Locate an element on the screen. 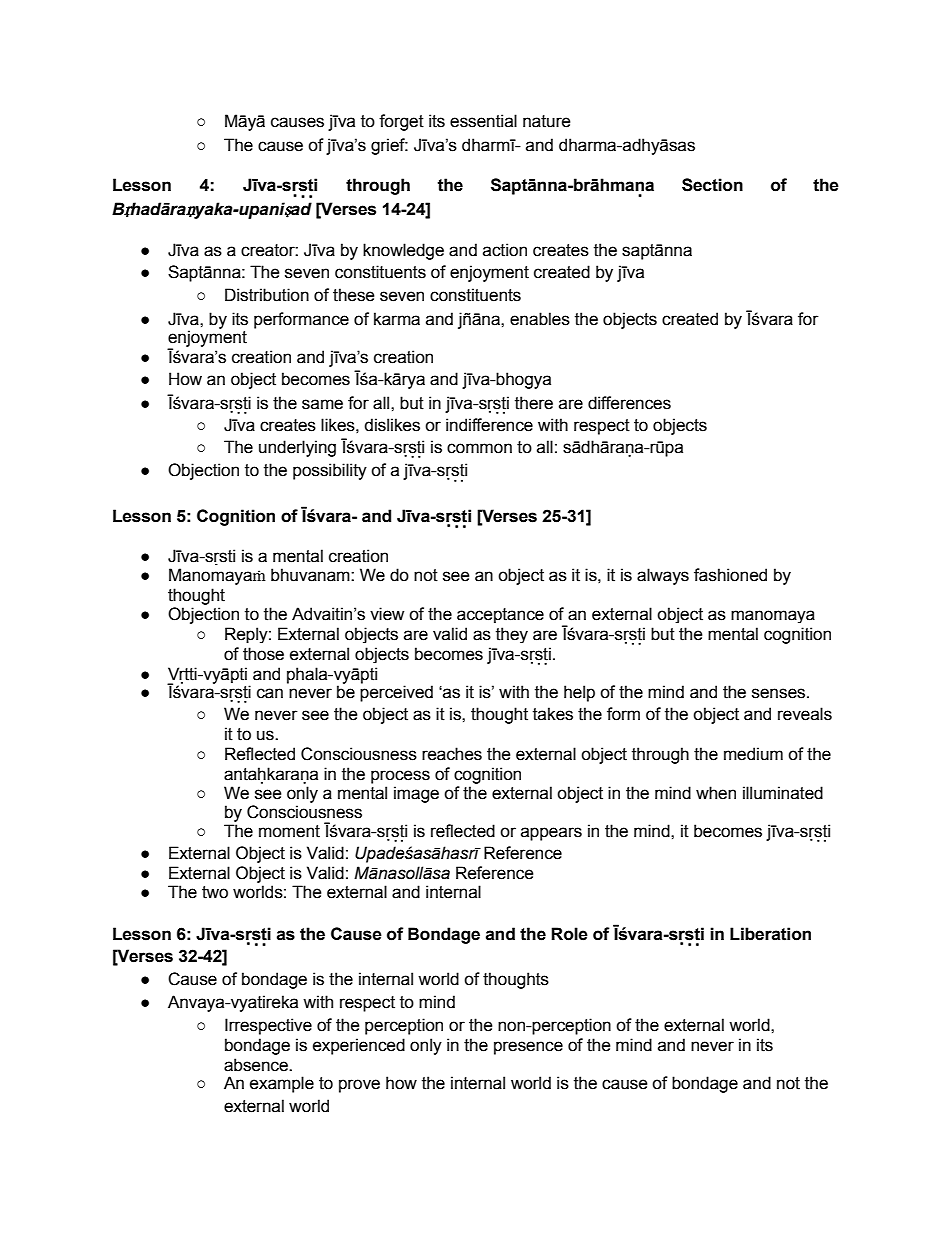 The image size is (952, 1233). senses is located at coordinates (780, 693).
